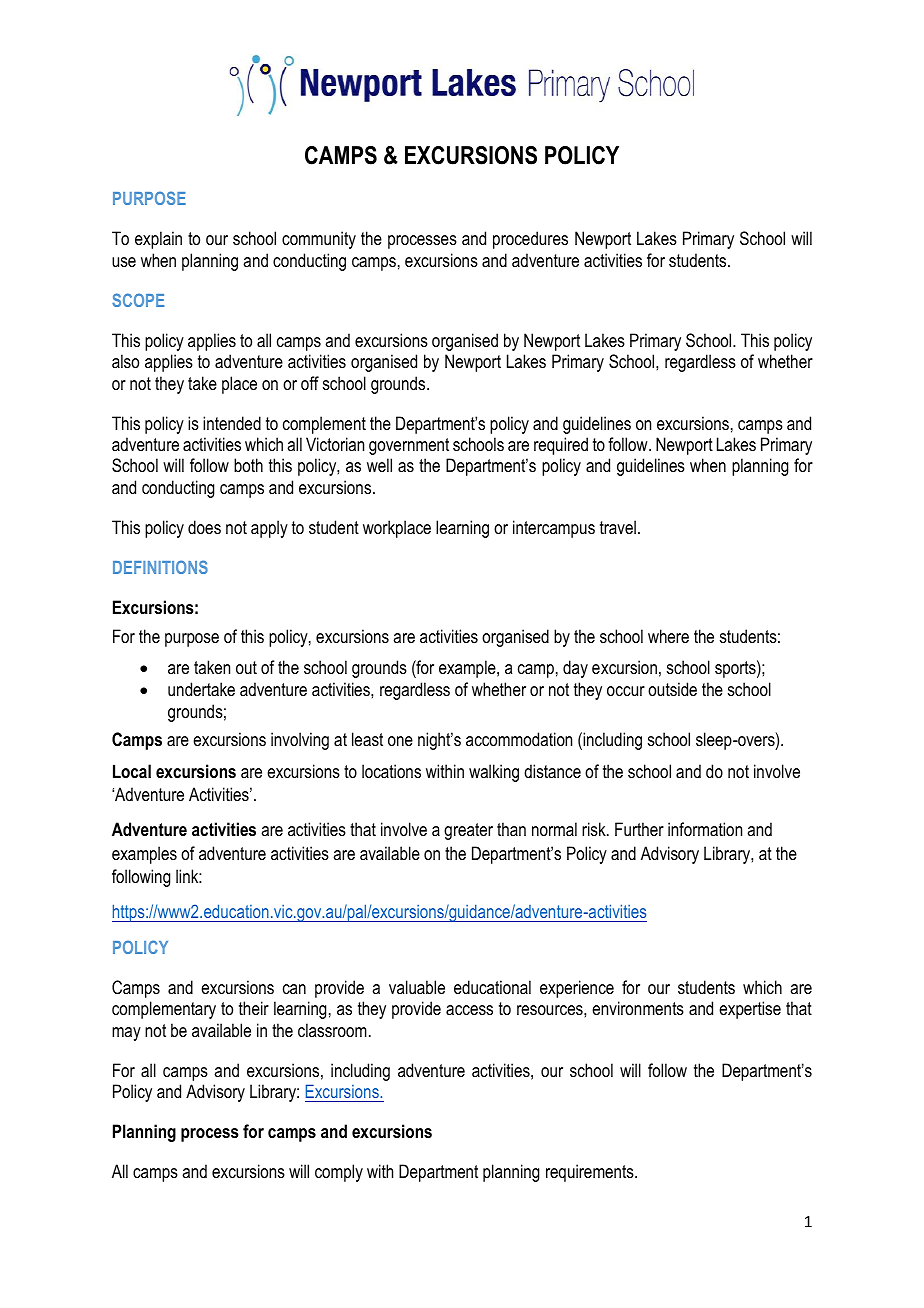 The height and width of the document is (1308, 924). I want to click on does, so click(204, 527).
